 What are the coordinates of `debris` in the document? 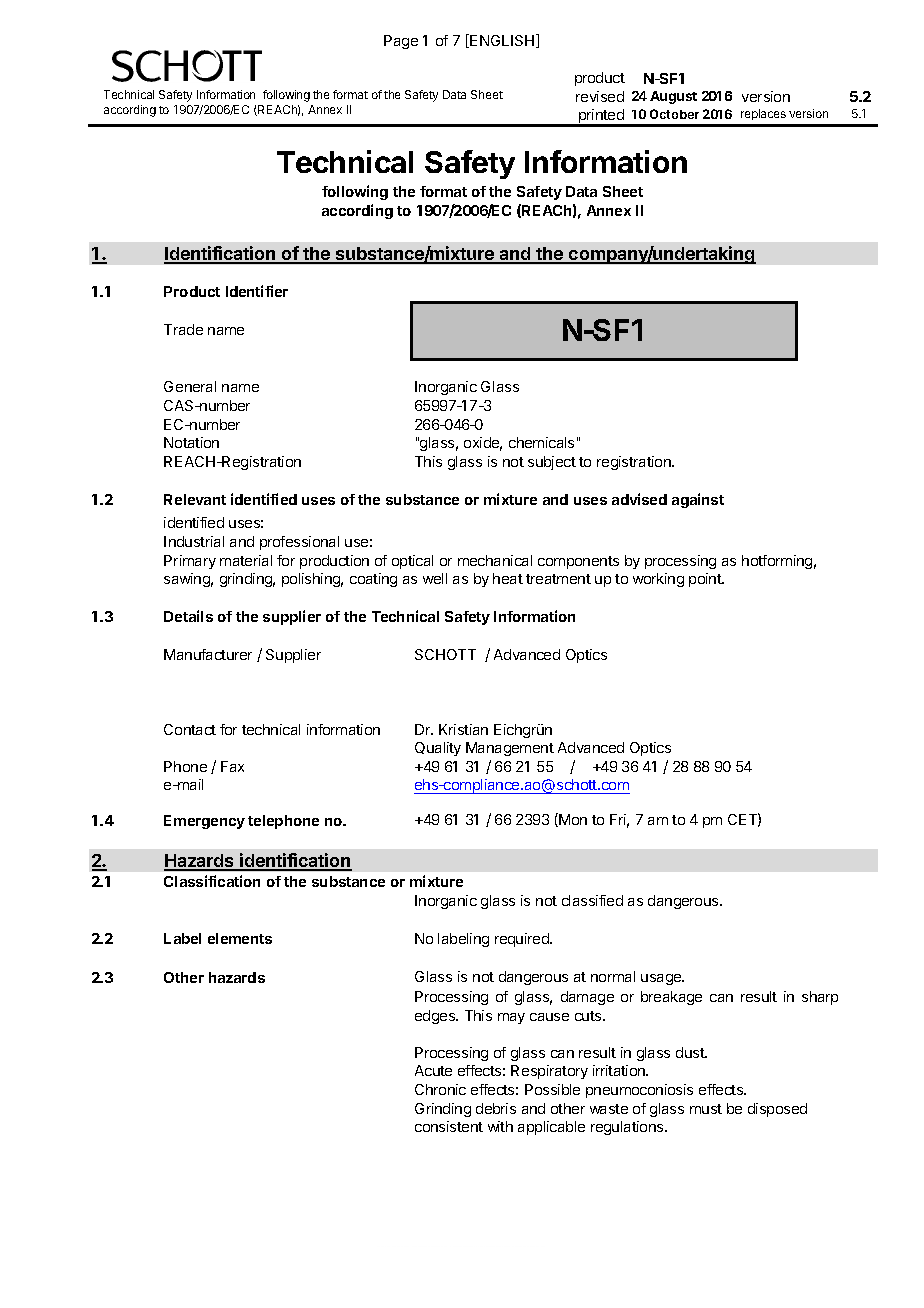 It's located at (496, 1108).
